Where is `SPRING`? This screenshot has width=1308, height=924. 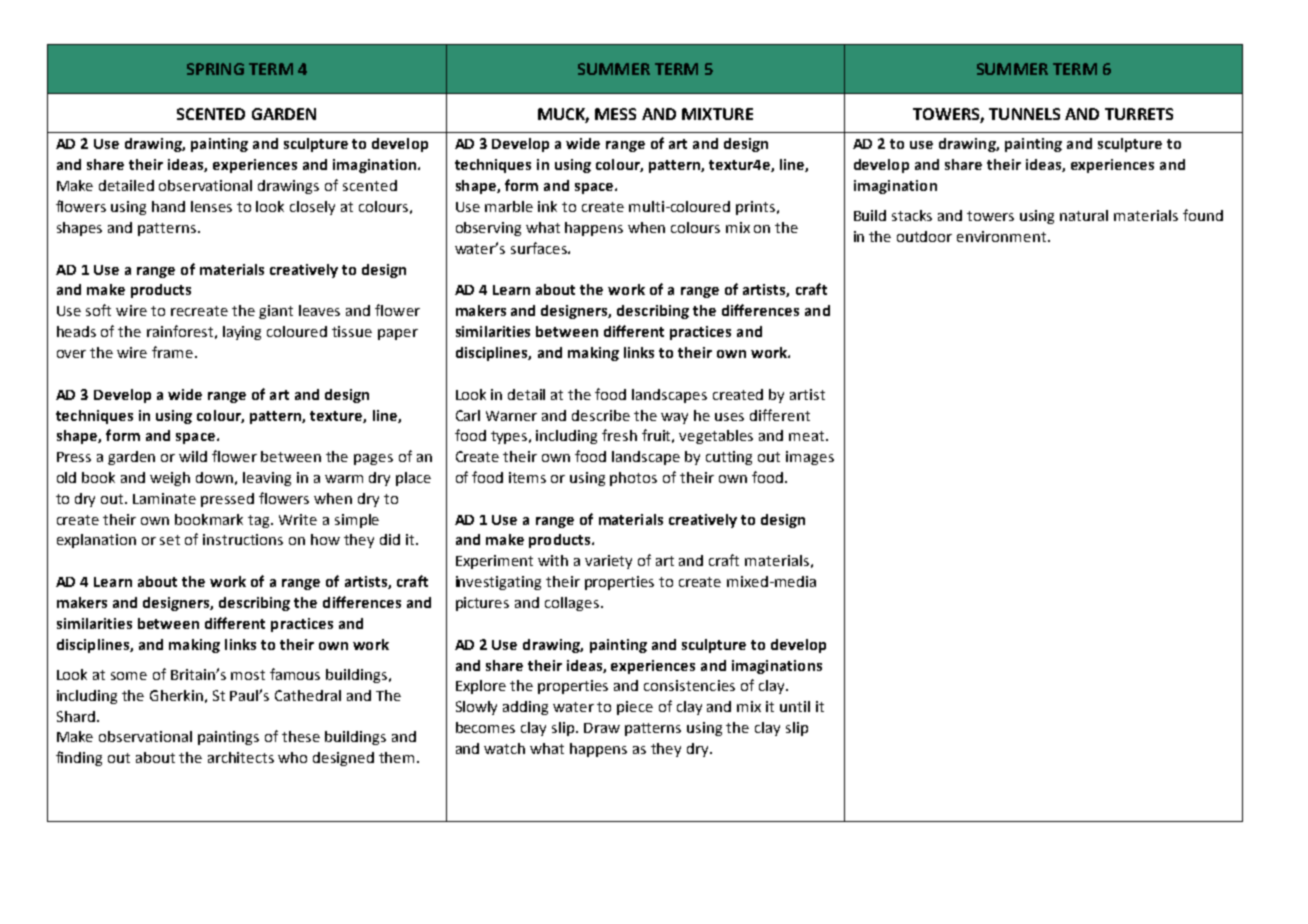 SPRING is located at coordinates (215, 69).
